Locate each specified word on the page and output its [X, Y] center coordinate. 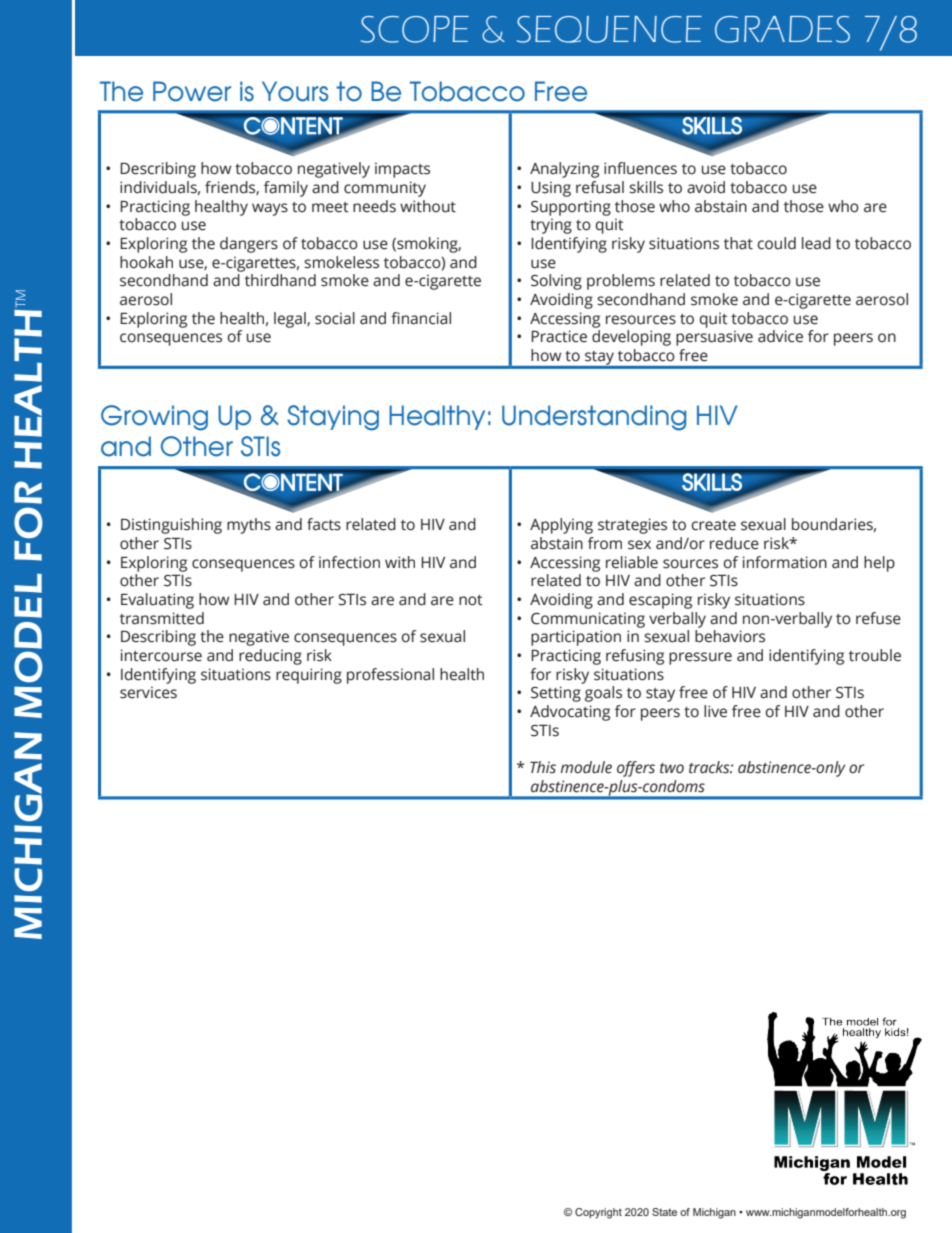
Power [192, 91]
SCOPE [415, 29]
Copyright [598, 1213]
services [148, 692]
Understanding [594, 418]
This [543, 767]
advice [780, 336]
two [672, 768]
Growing [154, 418]
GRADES [782, 29]
